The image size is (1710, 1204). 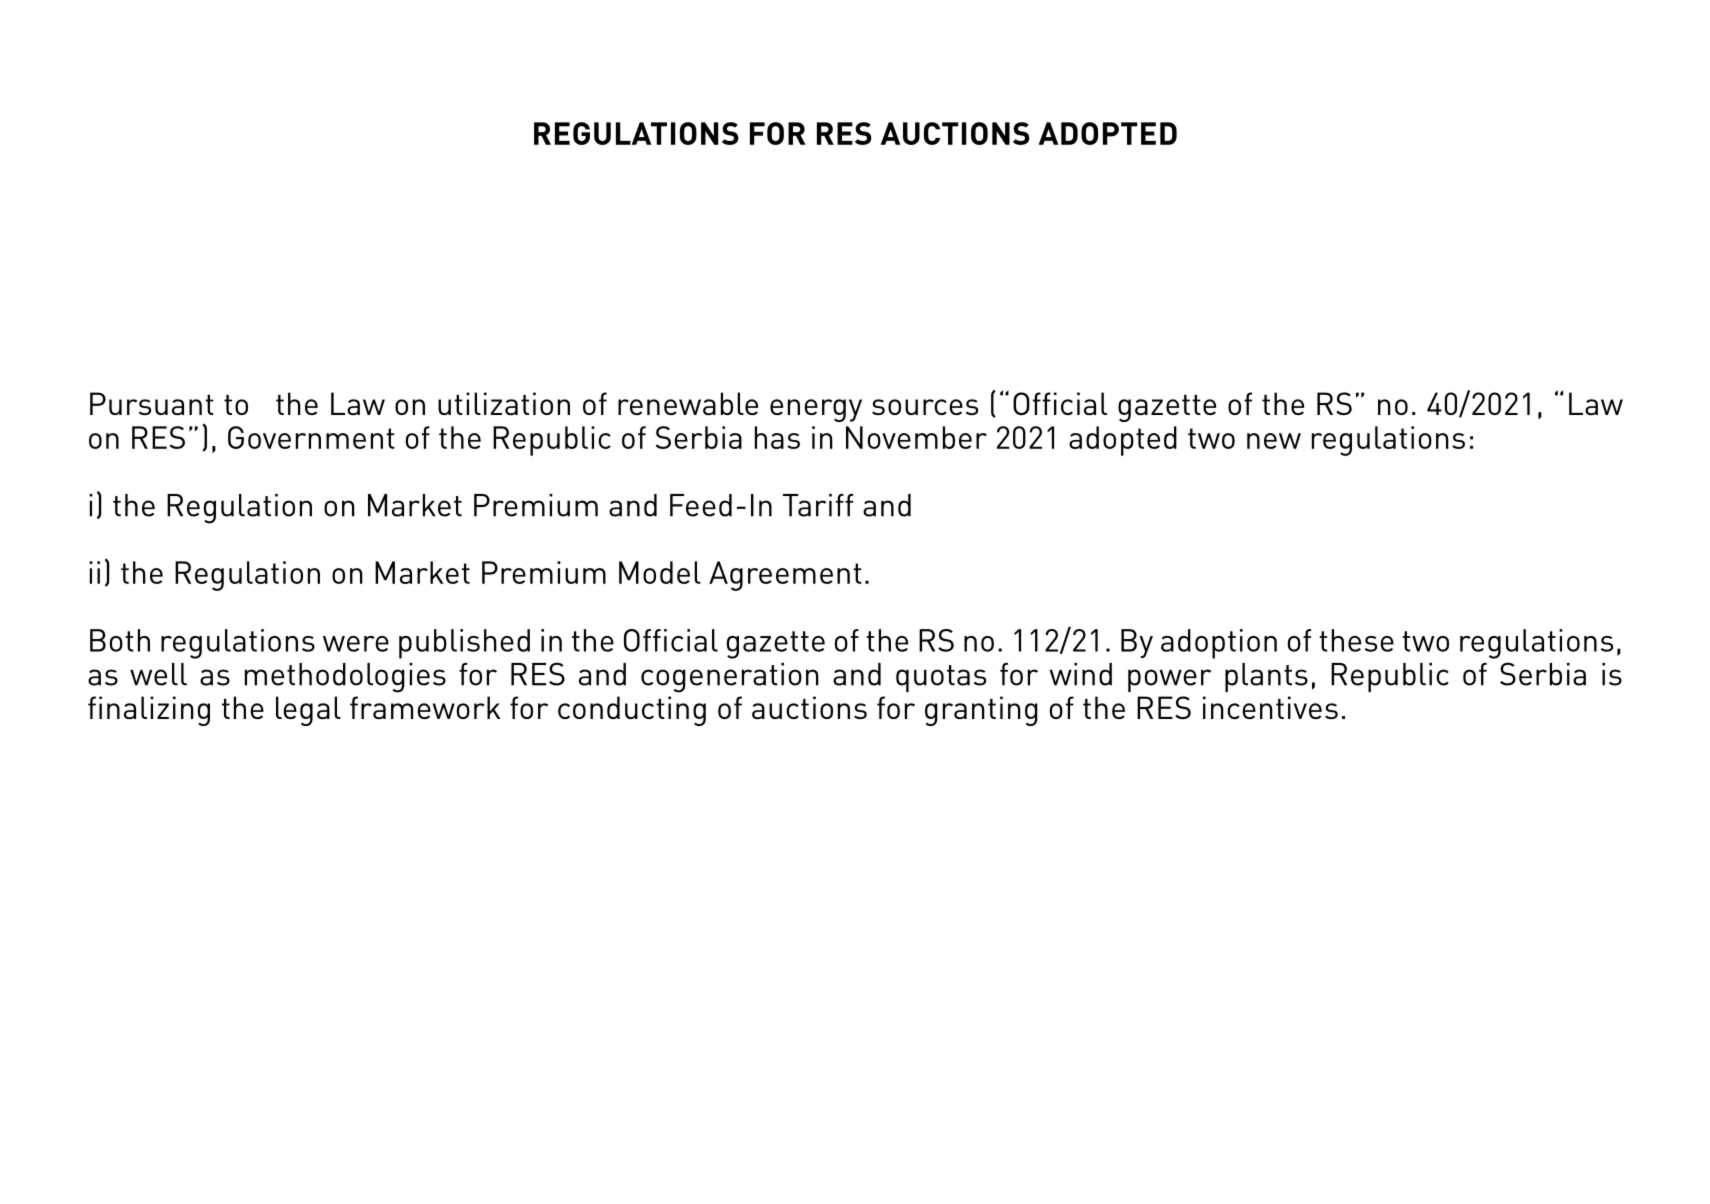 What do you see at coordinates (632, 711) in the screenshot?
I see `conducting` at bounding box center [632, 711].
